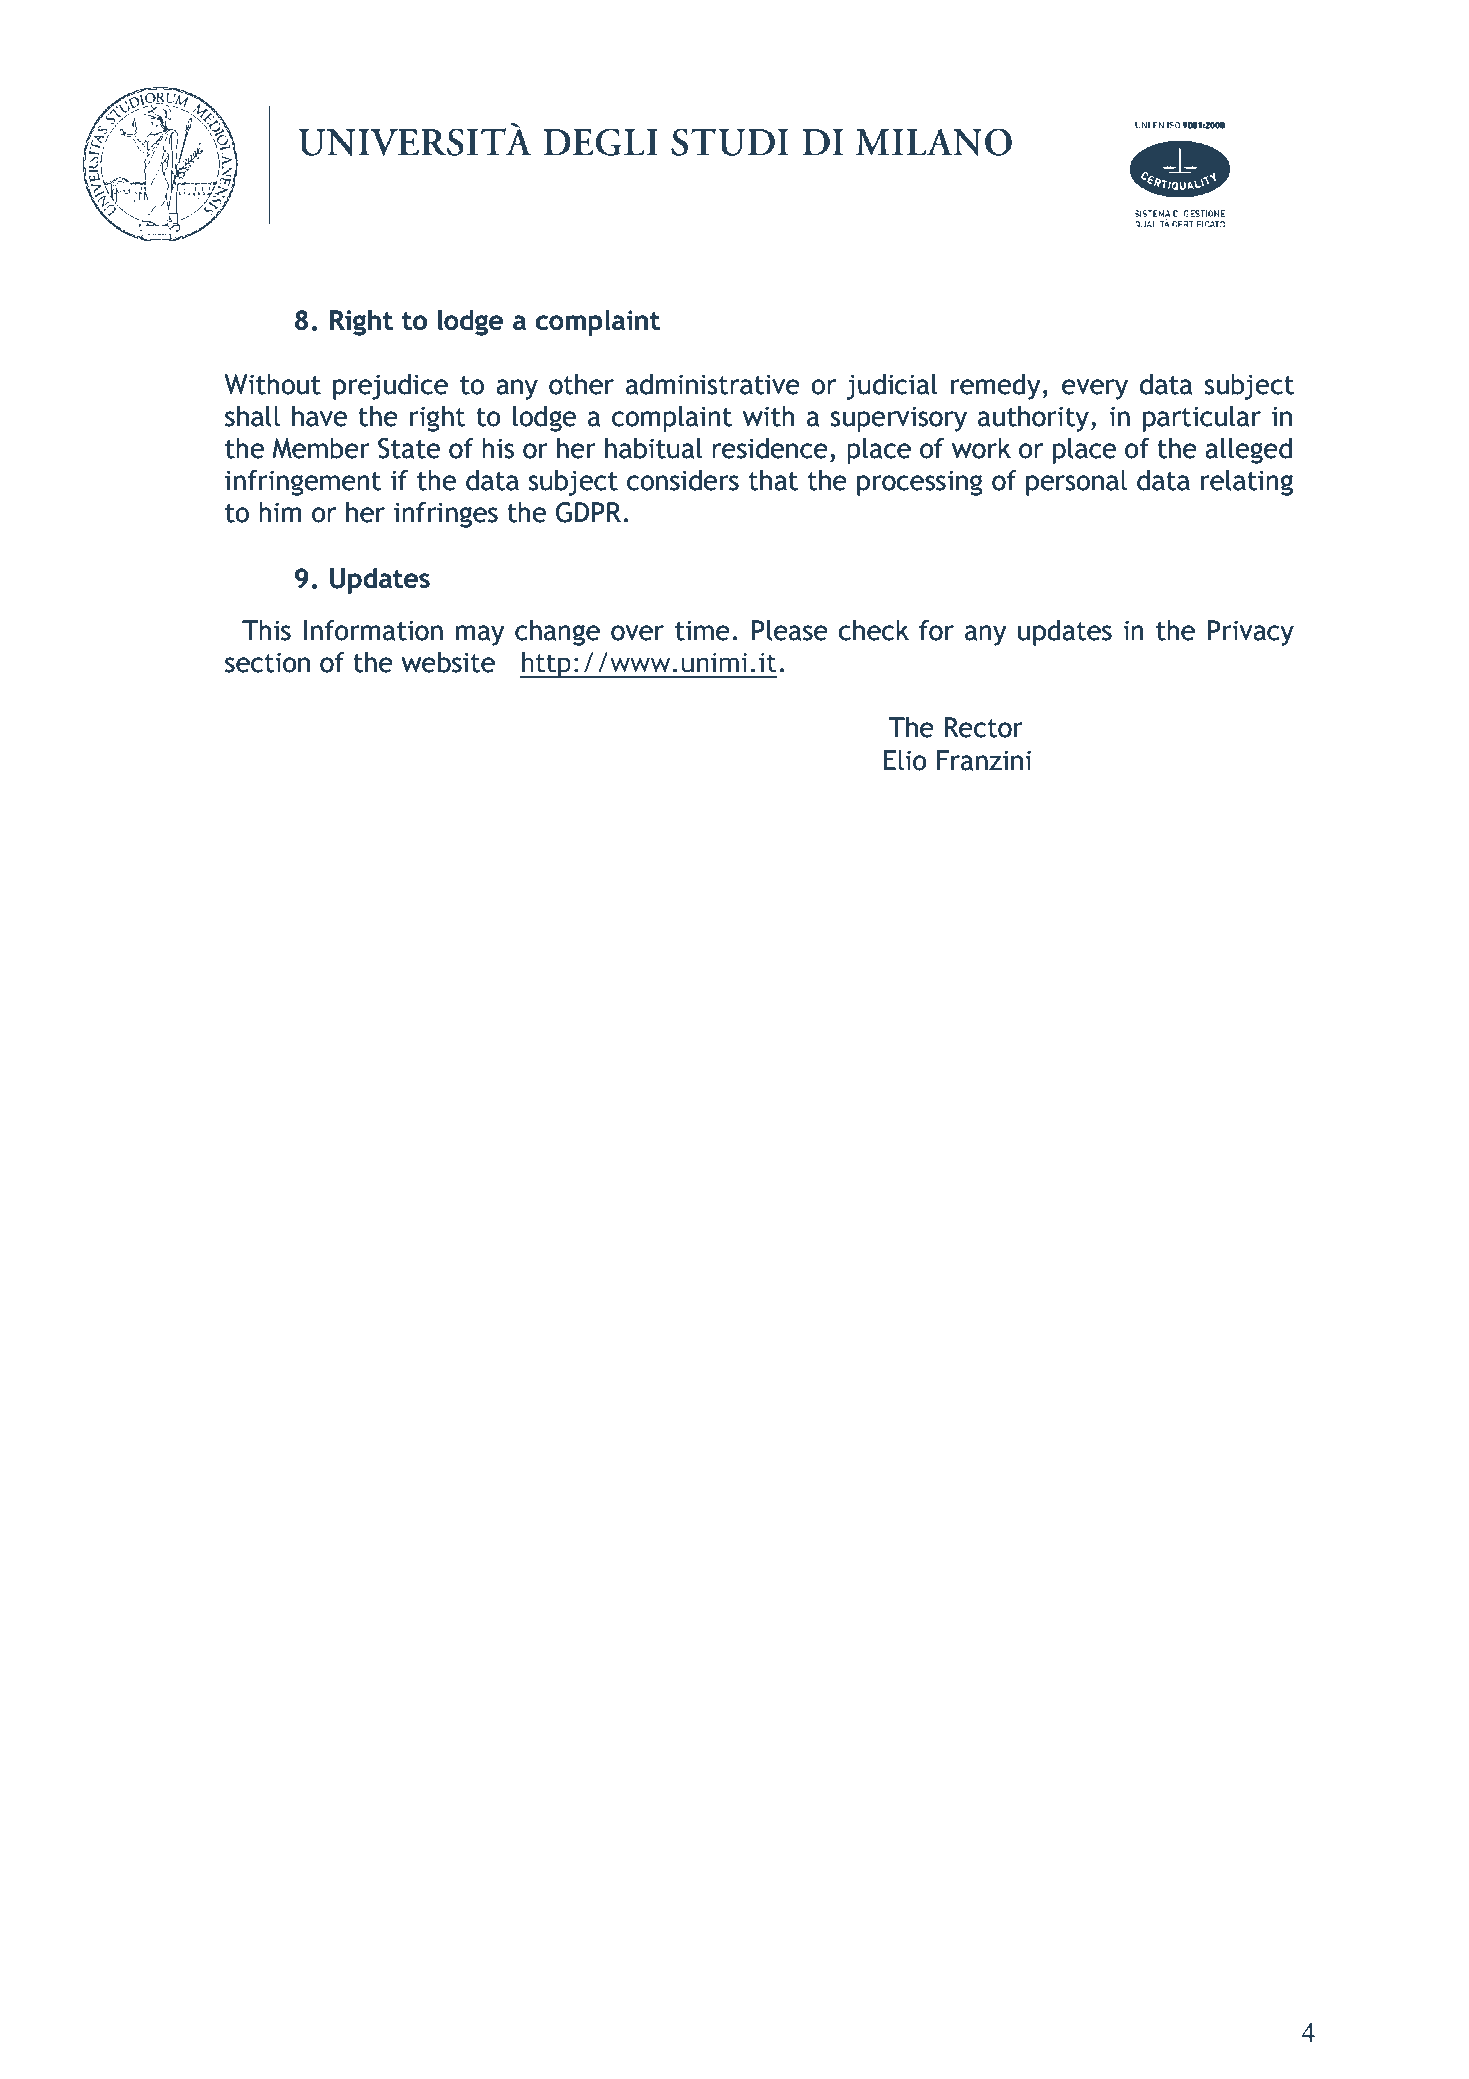 This document has height=2079, width=1469. I want to click on Please, so click(790, 630).
